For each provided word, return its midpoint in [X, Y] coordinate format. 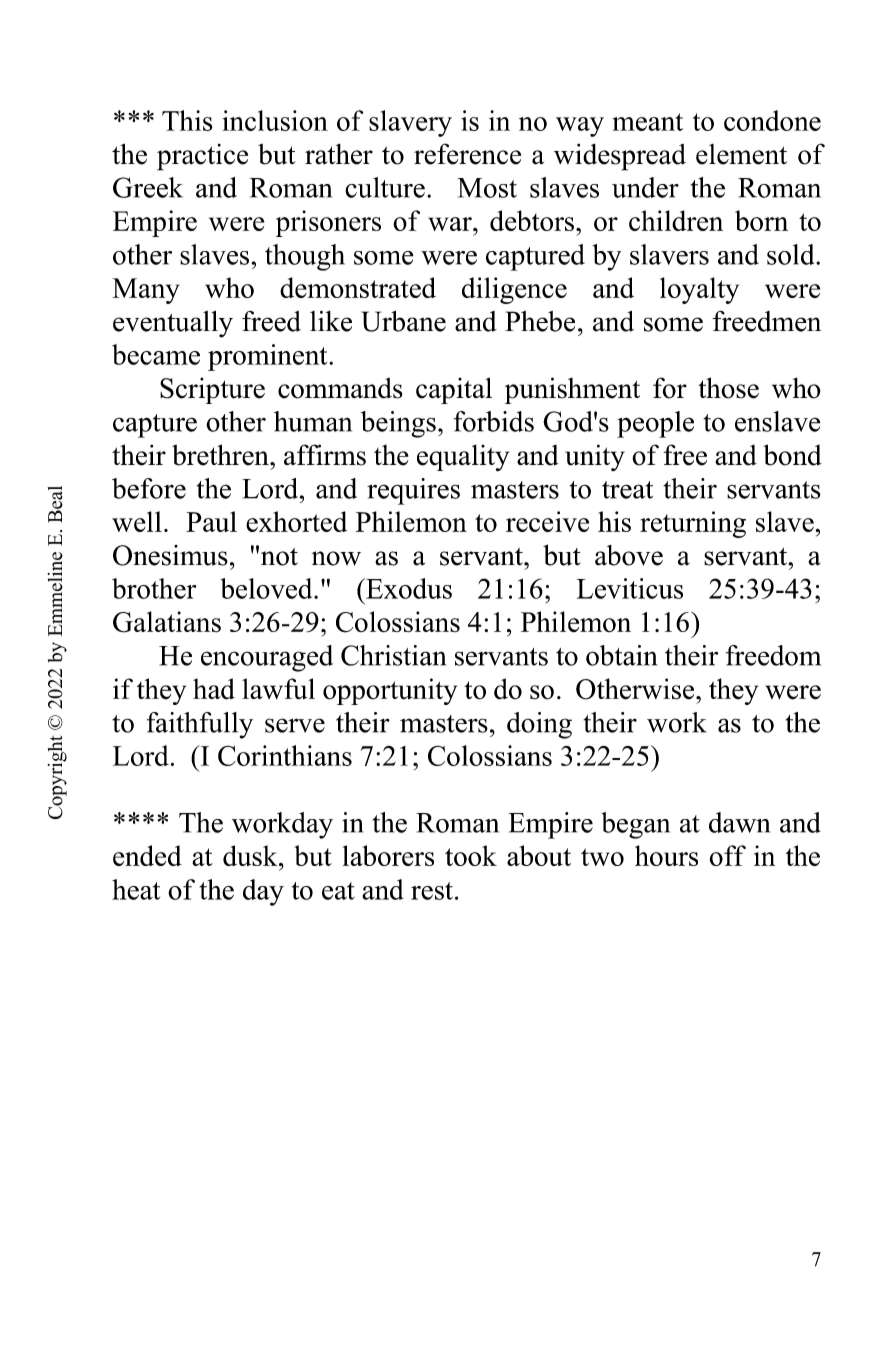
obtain [621, 655]
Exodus [408, 588]
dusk [251, 855]
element [741, 154]
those [728, 388]
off [727, 855]
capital [454, 390]
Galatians [167, 622]
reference [467, 154]
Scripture [212, 390]
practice [202, 157]
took [471, 855]
